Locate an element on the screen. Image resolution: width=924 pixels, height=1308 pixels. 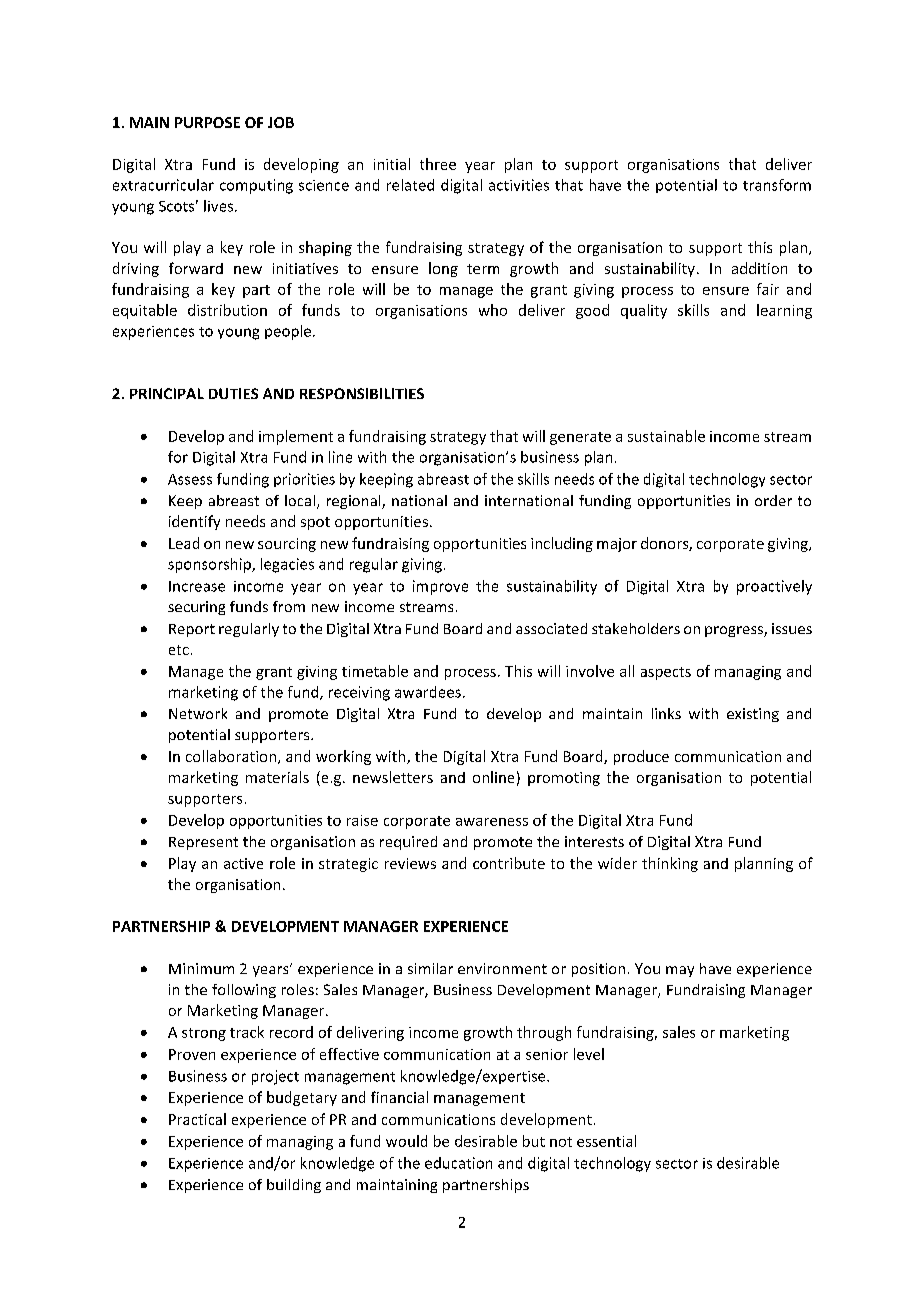
PURPOSE is located at coordinates (207, 122).
